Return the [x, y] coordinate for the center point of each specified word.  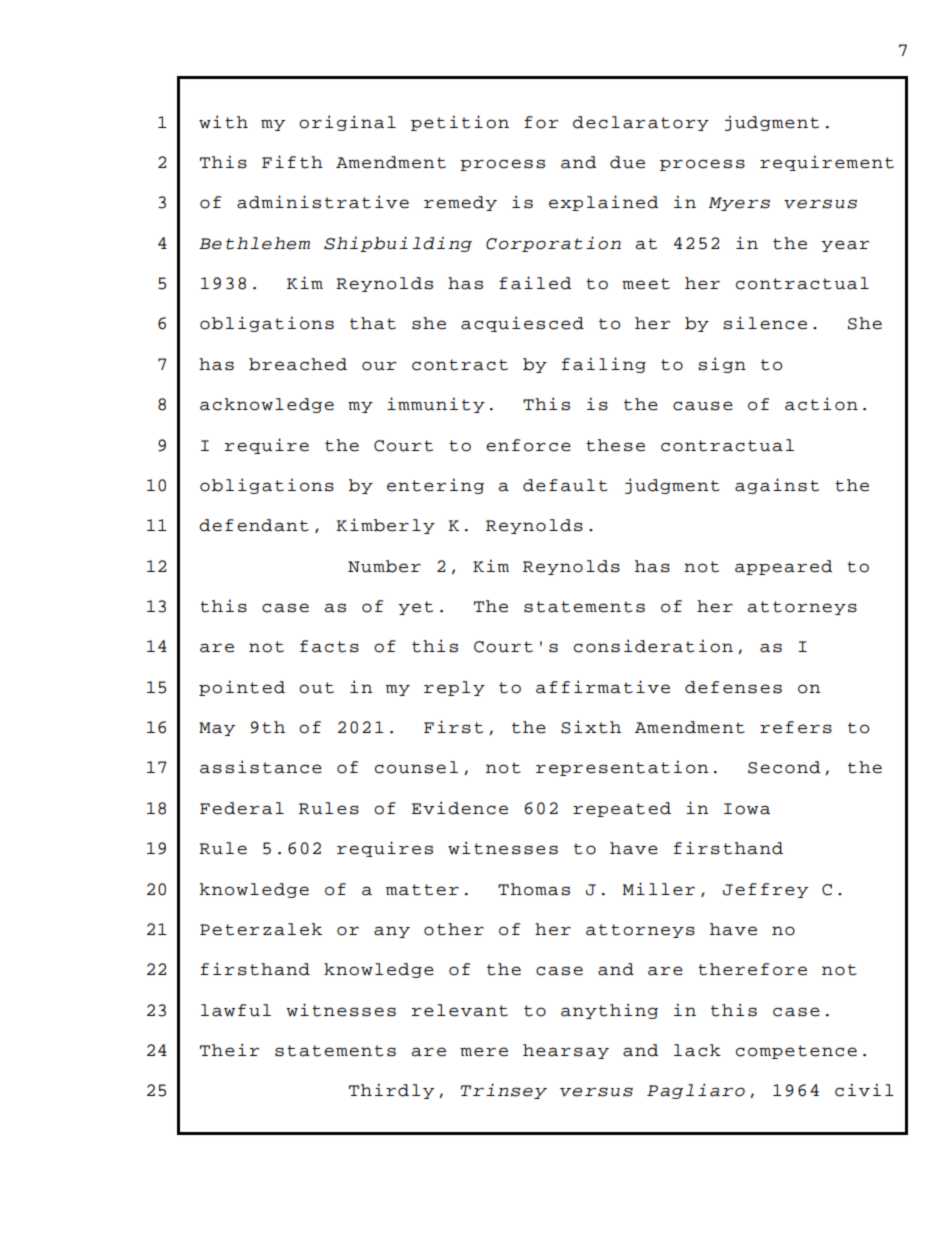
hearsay [566, 1051]
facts [329, 646]
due [627, 162]
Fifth [292, 162]
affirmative [603, 687]
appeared [783, 567]
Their [229, 1050]
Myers [739, 204]
